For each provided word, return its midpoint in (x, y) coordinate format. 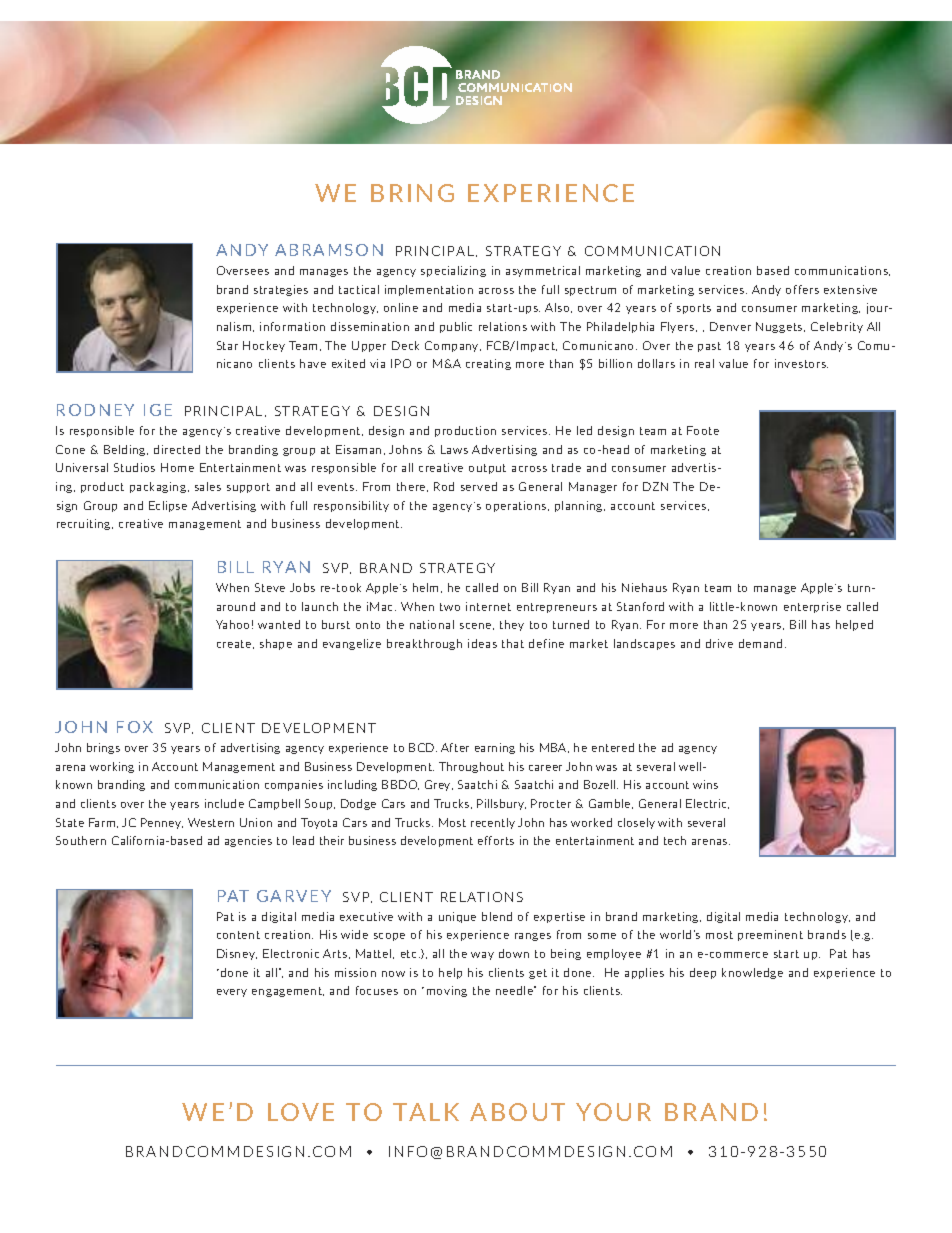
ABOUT (517, 1112)
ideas (482, 643)
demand (760, 643)
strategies (281, 290)
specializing (453, 271)
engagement (288, 992)
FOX (135, 727)
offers (802, 289)
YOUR (613, 1112)
